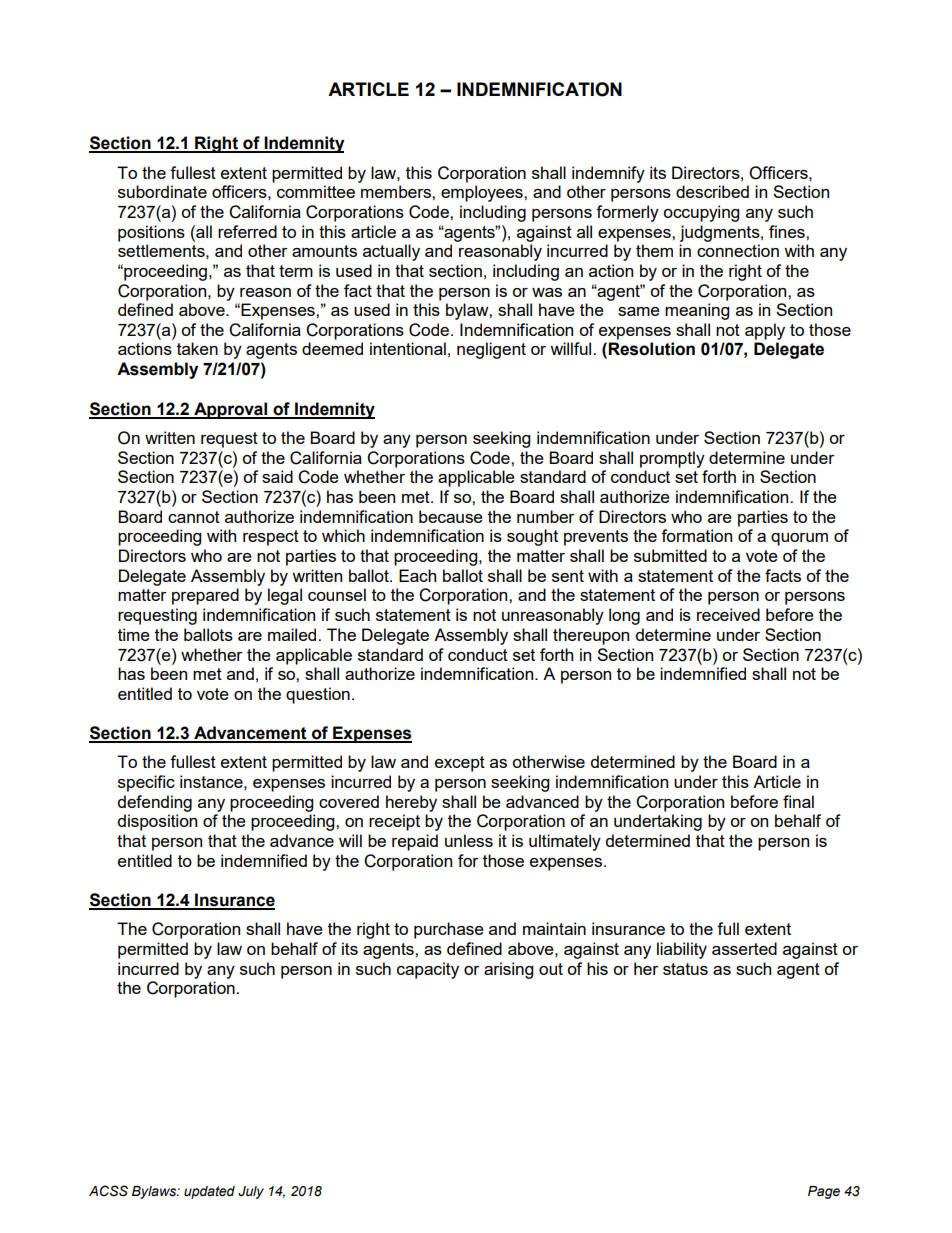 The image size is (952, 1233). What do you see at coordinates (209, 1192) in the screenshot?
I see `updated` at bounding box center [209, 1192].
